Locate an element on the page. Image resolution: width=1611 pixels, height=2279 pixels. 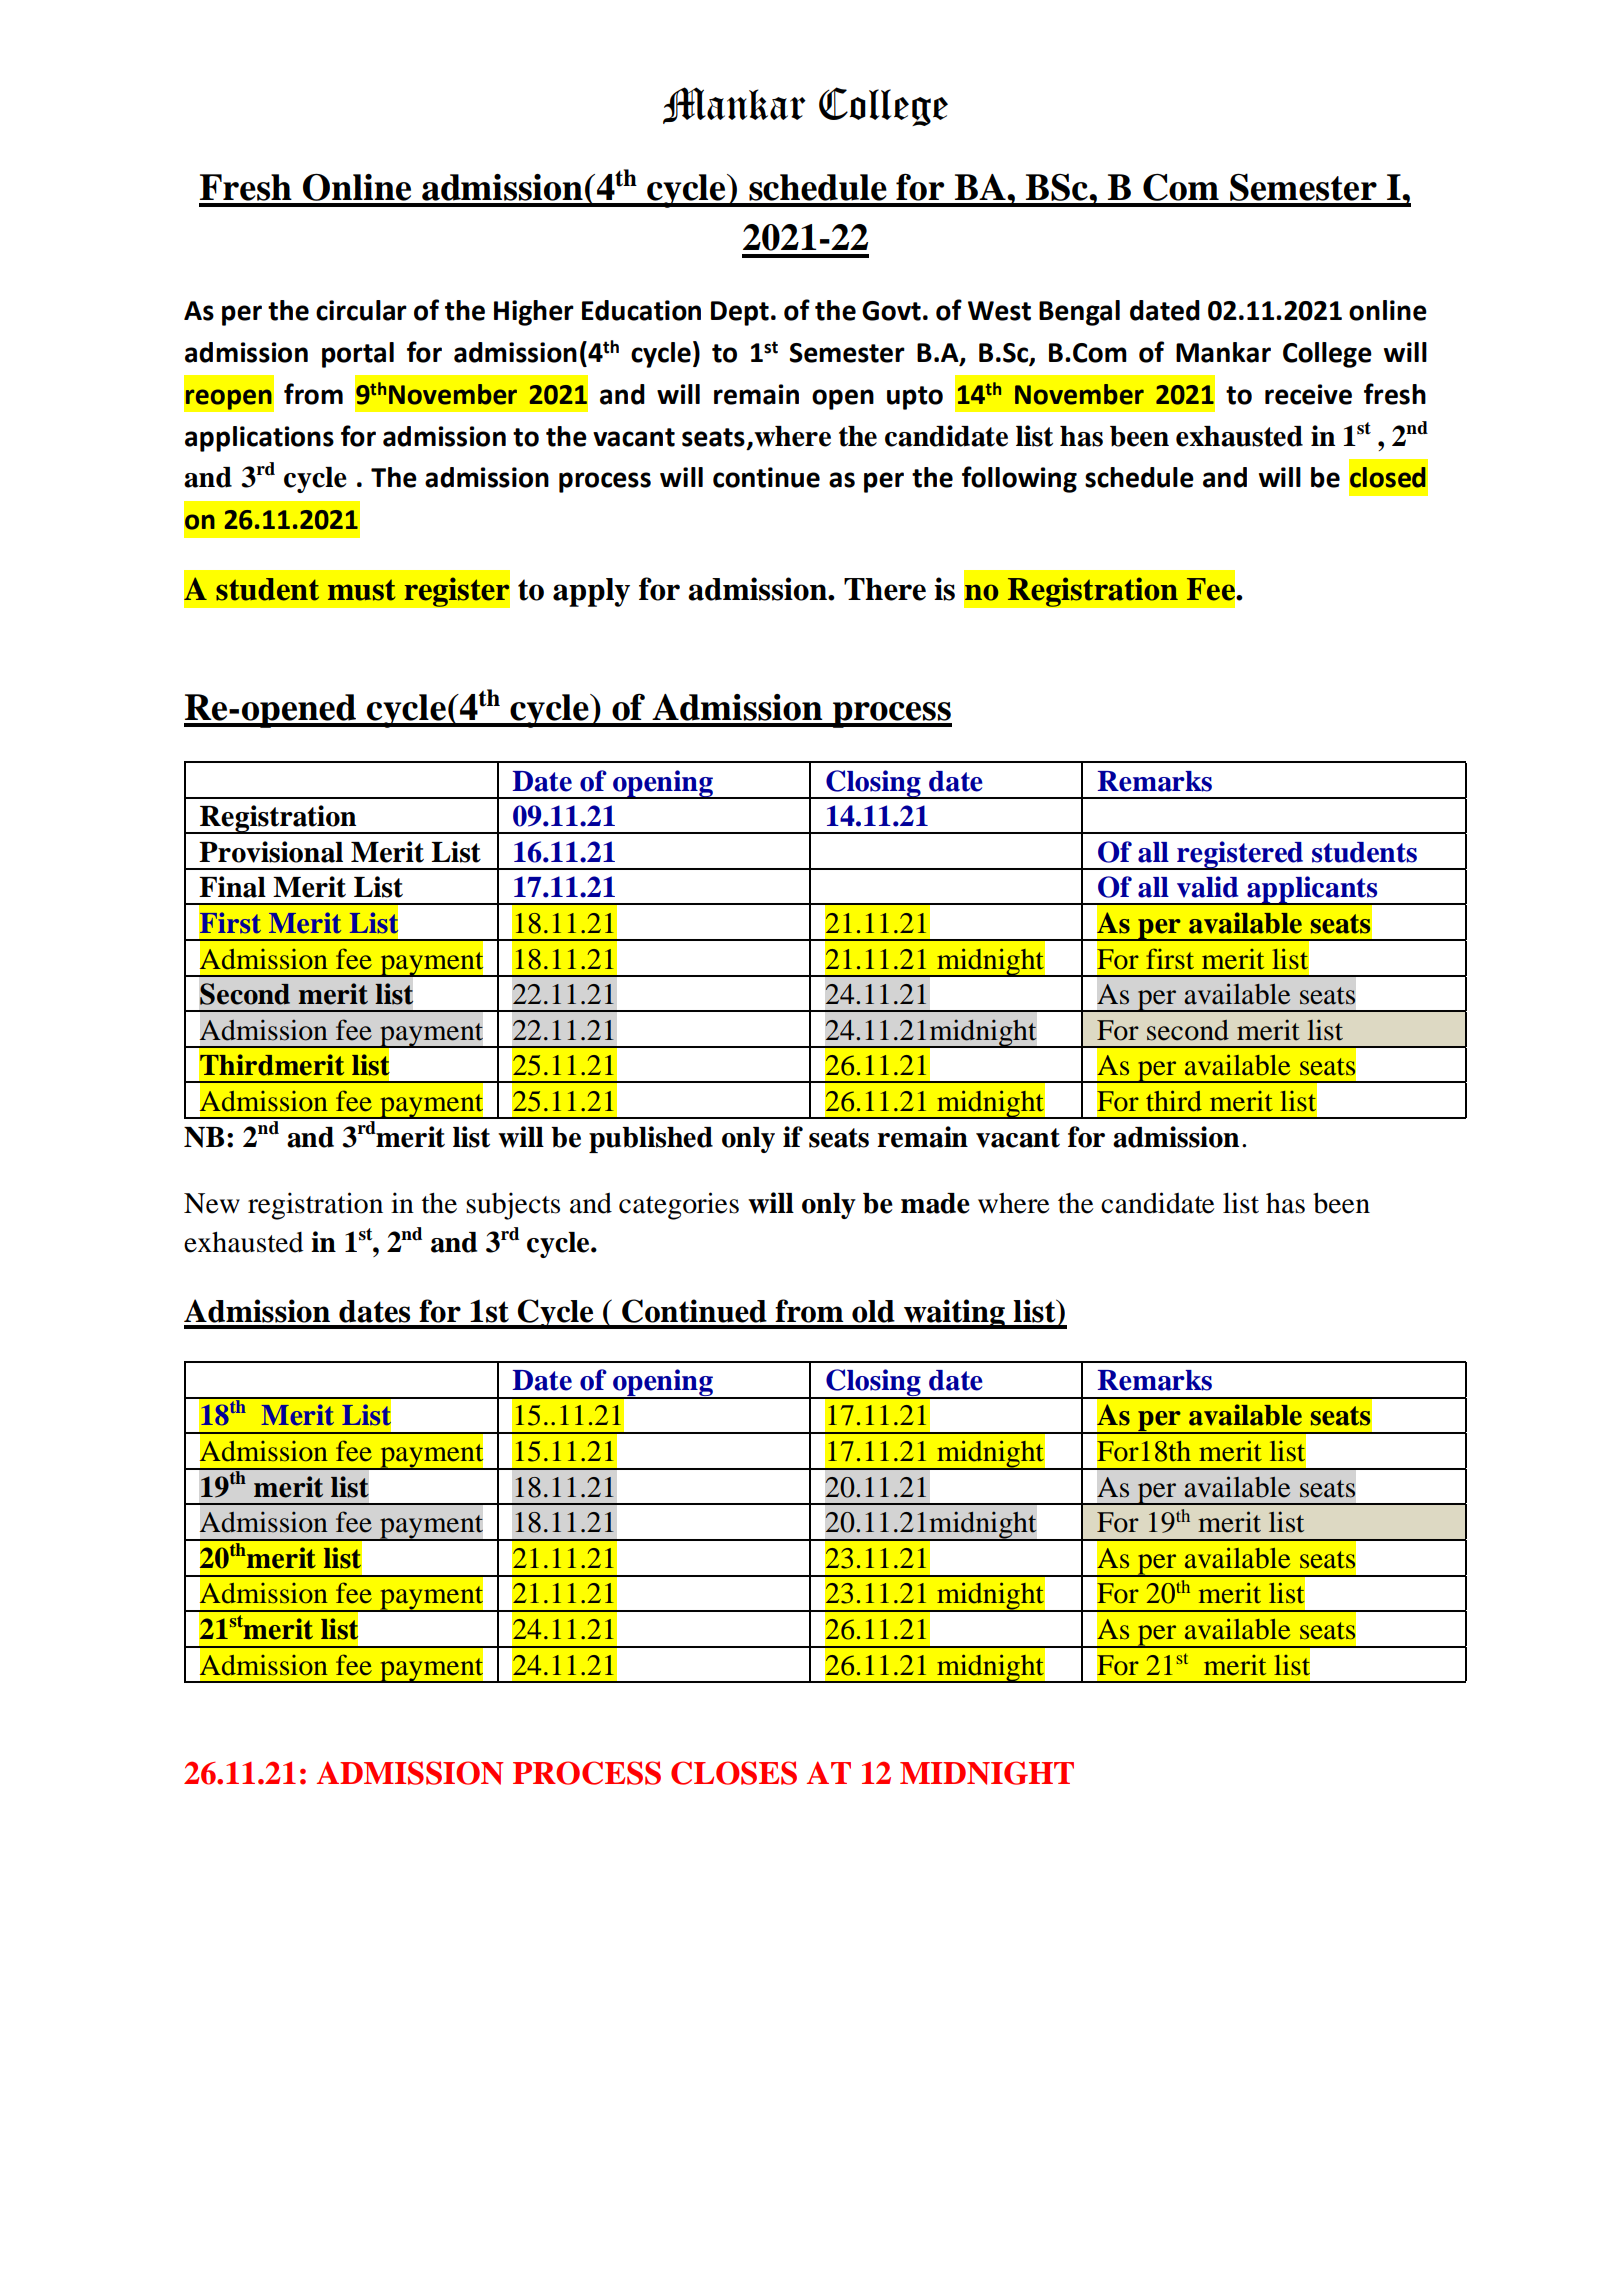
Dept is located at coordinates (740, 313).
